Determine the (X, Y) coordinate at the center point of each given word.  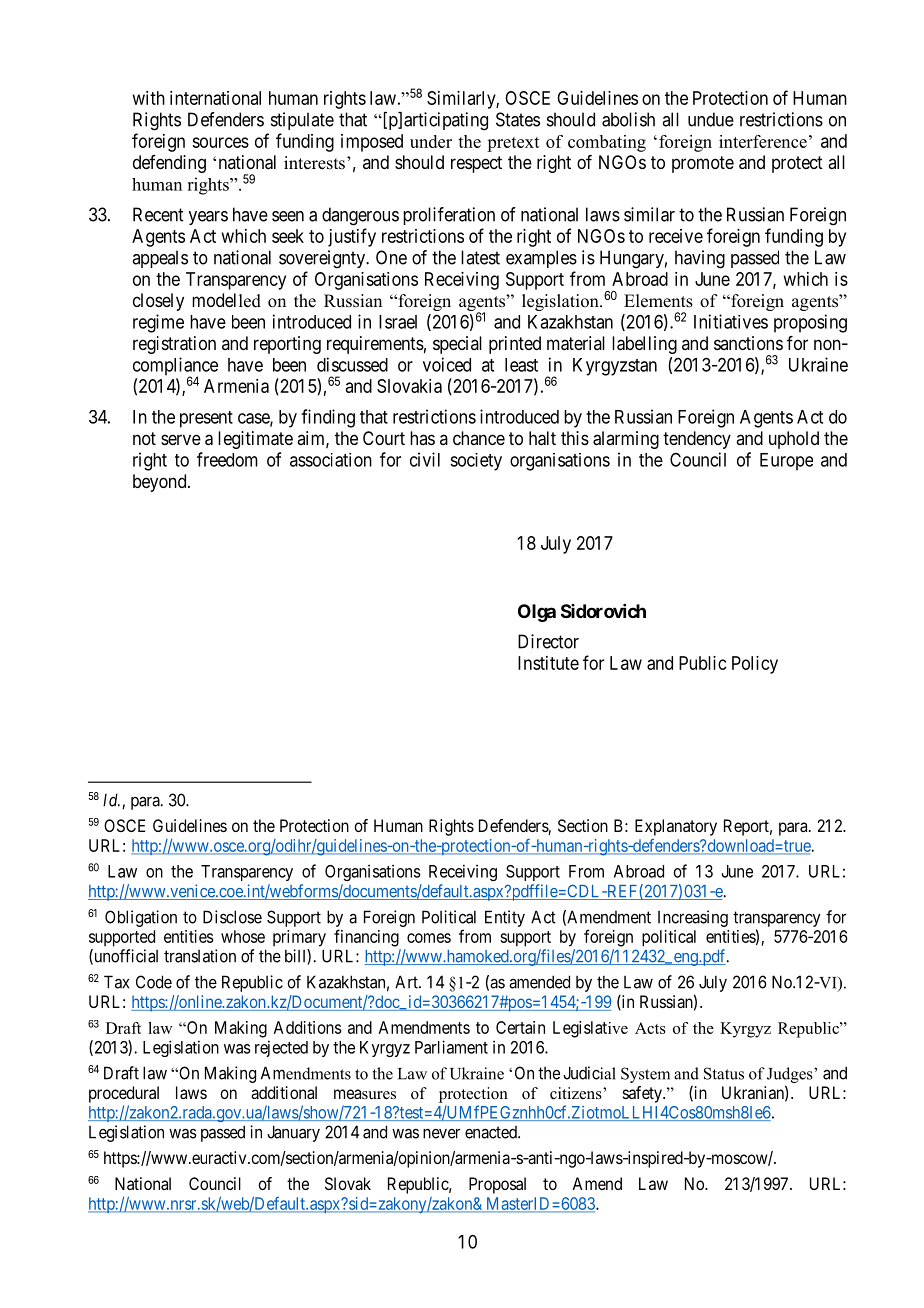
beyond (161, 483)
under (431, 141)
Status (724, 1073)
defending (169, 164)
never (441, 1133)
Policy (755, 665)
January (293, 1133)
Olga (537, 613)
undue (711, 119)
